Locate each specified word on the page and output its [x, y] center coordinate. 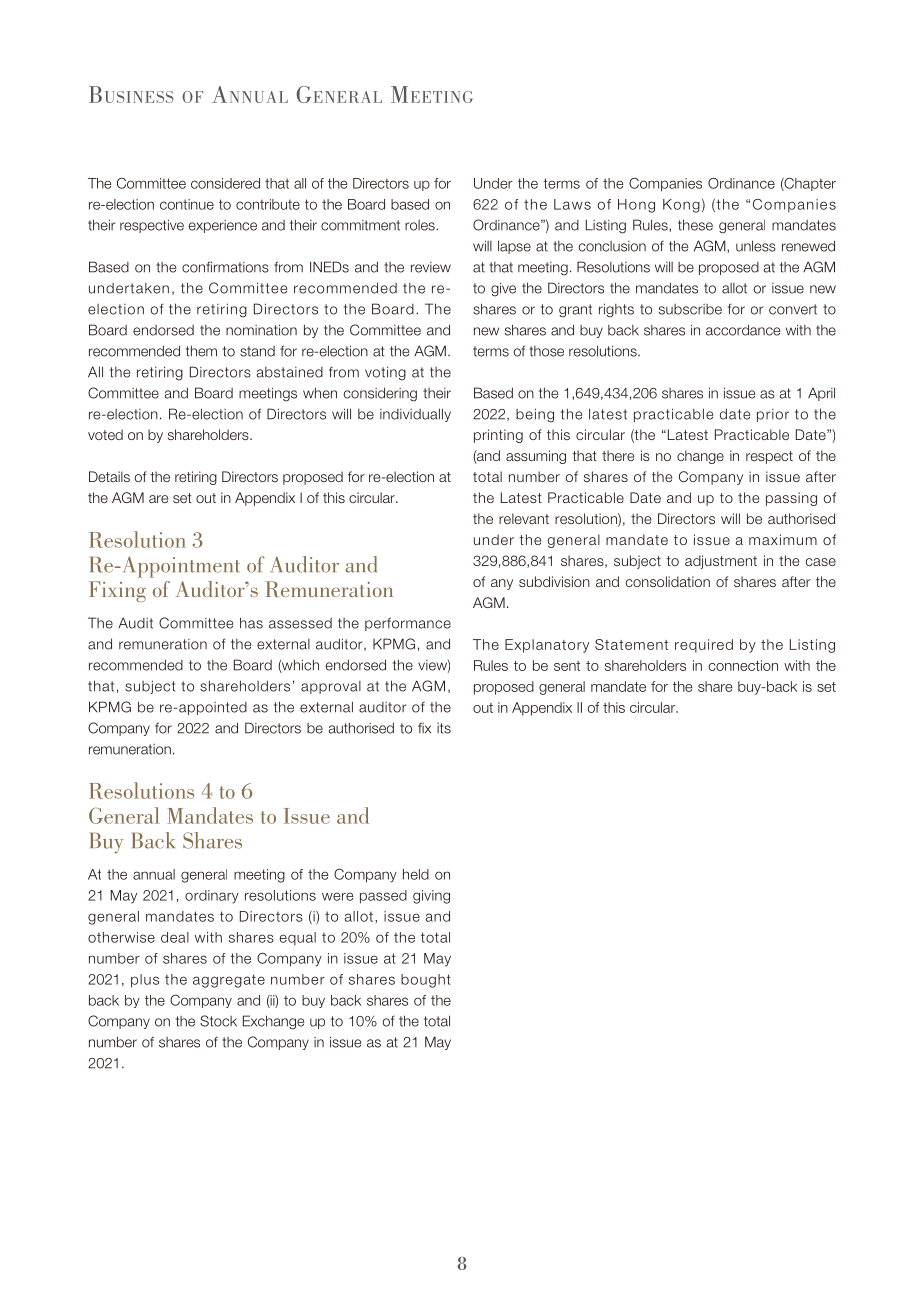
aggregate [229, 981]
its [444, 728]
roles [421, 225]
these [695, 225]
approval [331, 687]
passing [791, 499]
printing [498, 436]
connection [743, 665]
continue [187, 204]
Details [109, 476]
